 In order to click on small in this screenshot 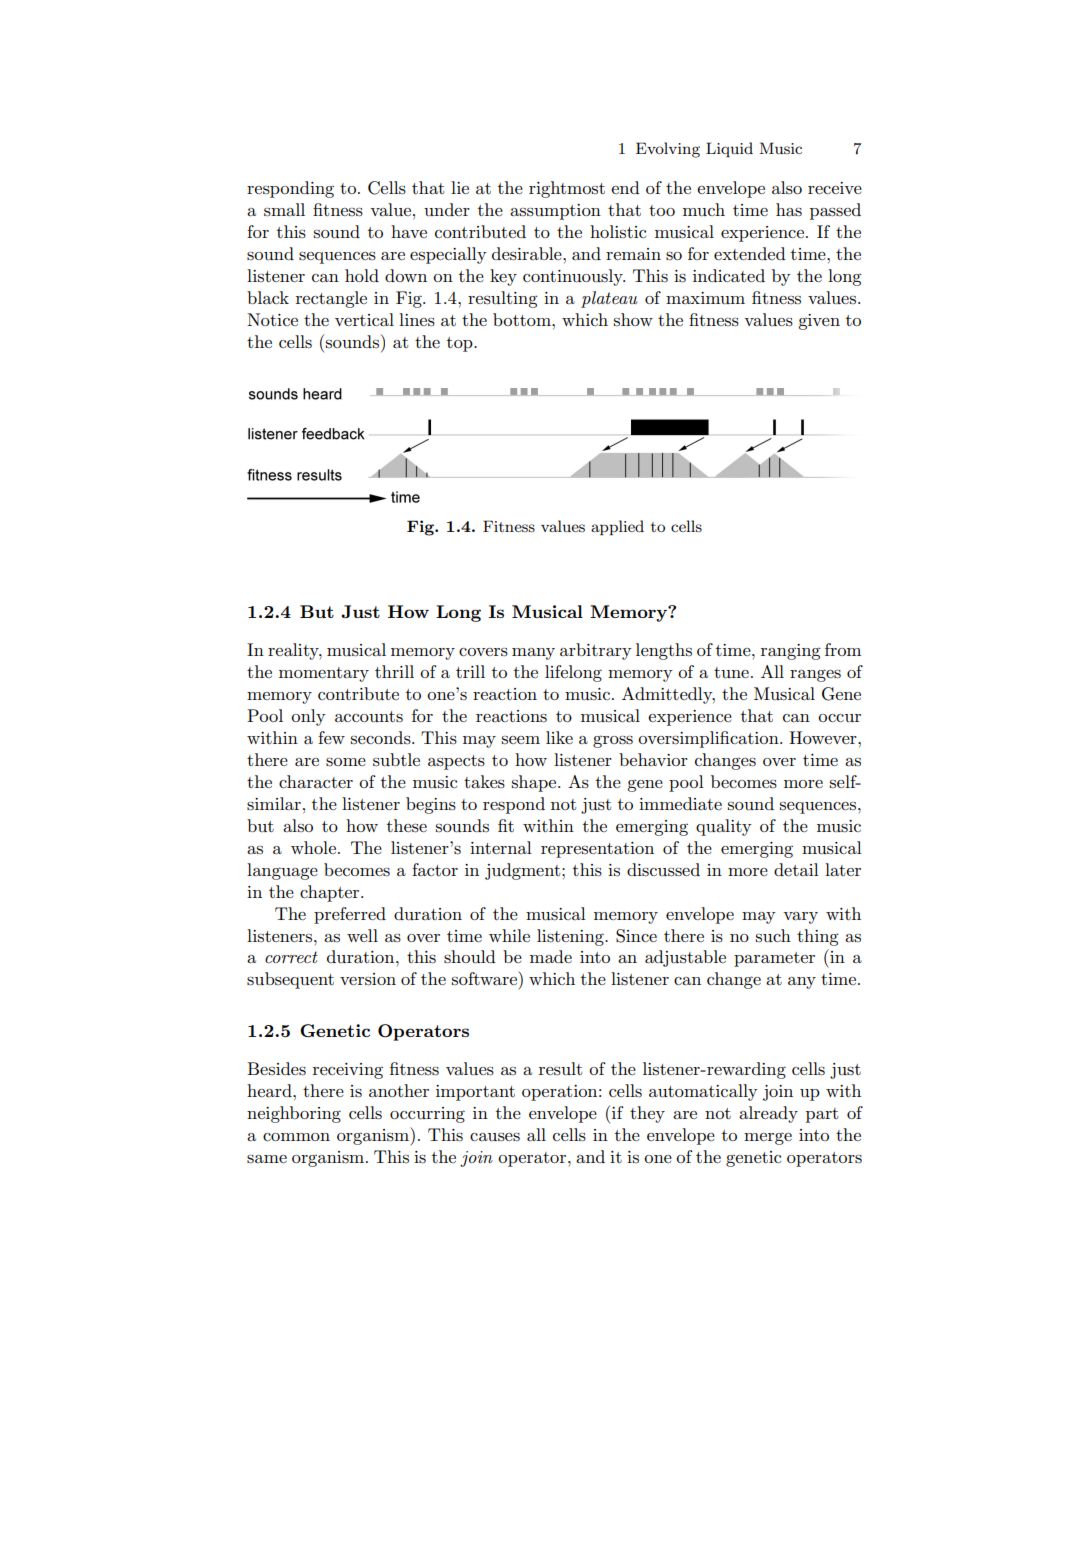, I will do `click(284, 210)`.
